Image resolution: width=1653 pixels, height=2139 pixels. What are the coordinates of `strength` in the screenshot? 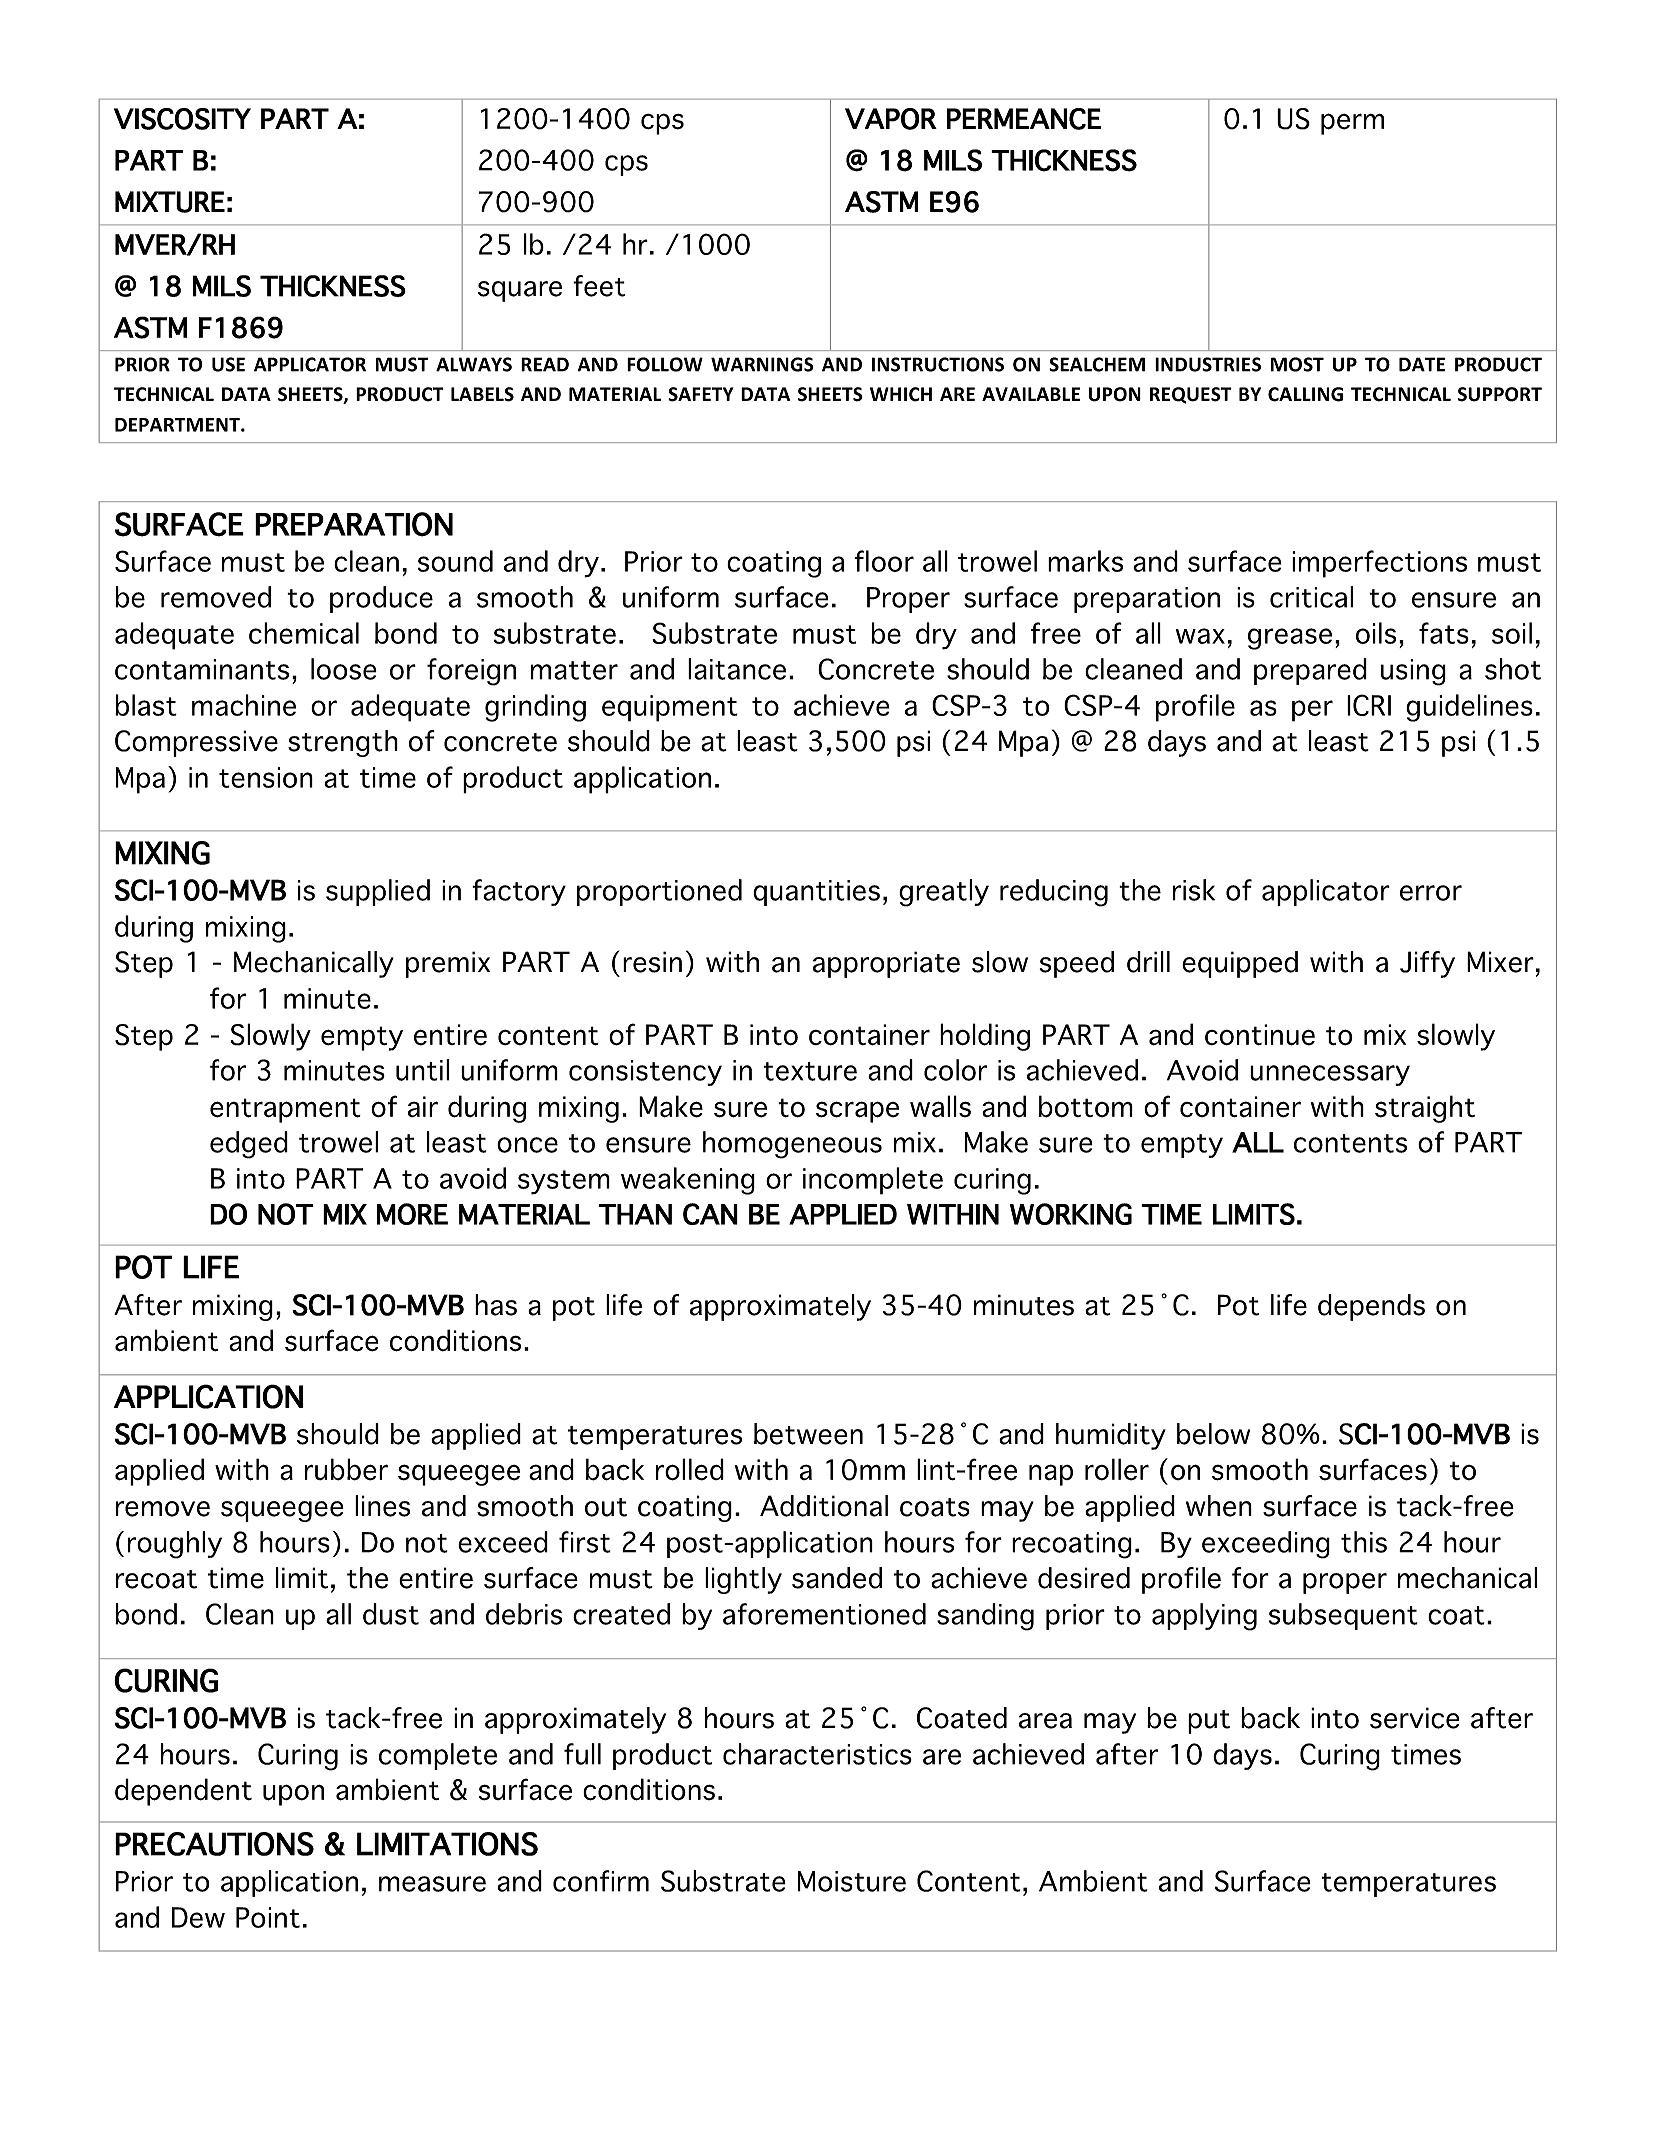 It's located at (343, 743).
